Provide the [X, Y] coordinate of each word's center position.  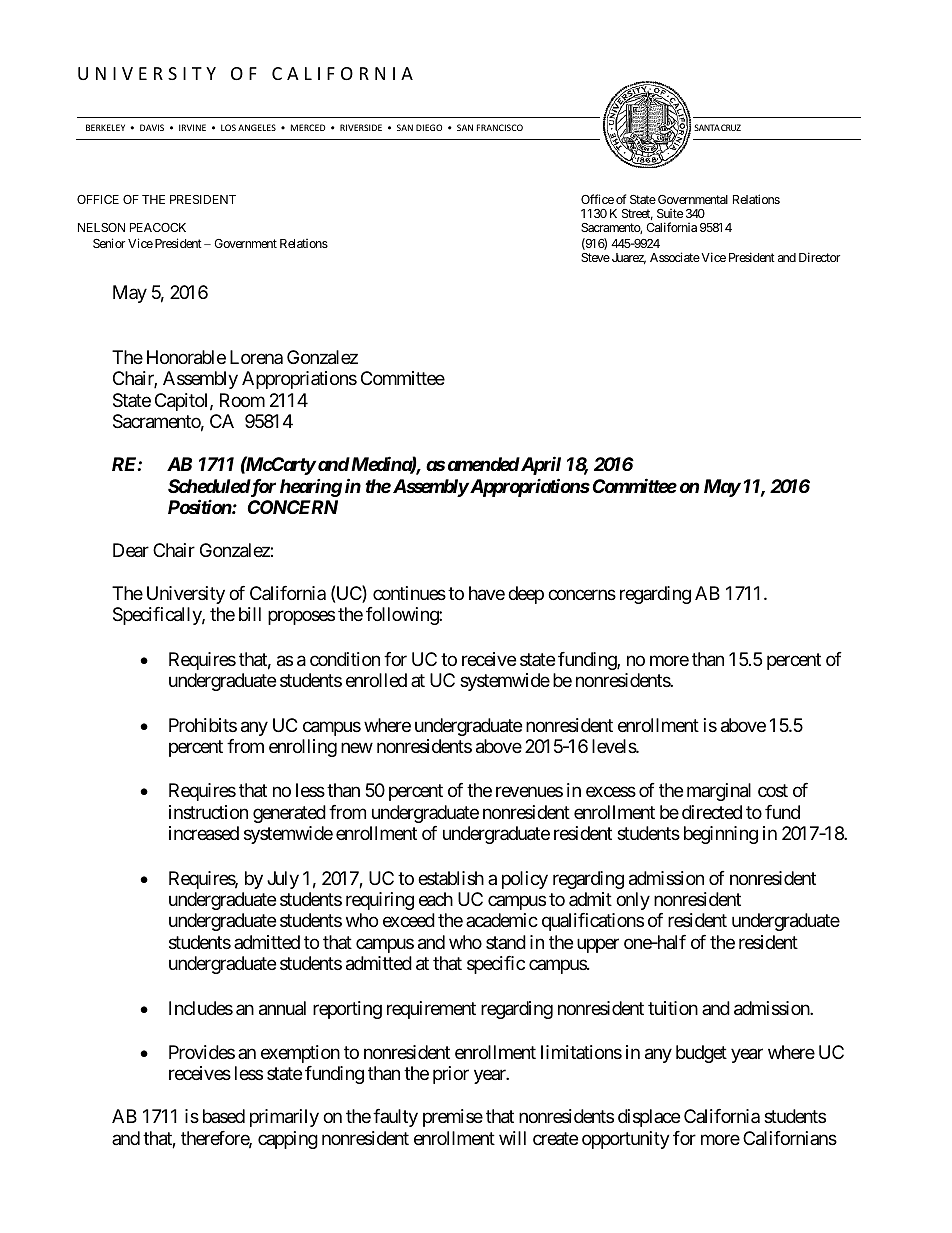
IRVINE [192, 127]
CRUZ [731, 127]
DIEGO [429, 127]
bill [250, 614]
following [403, 616]
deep [526, 595]
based [224, 1116]
